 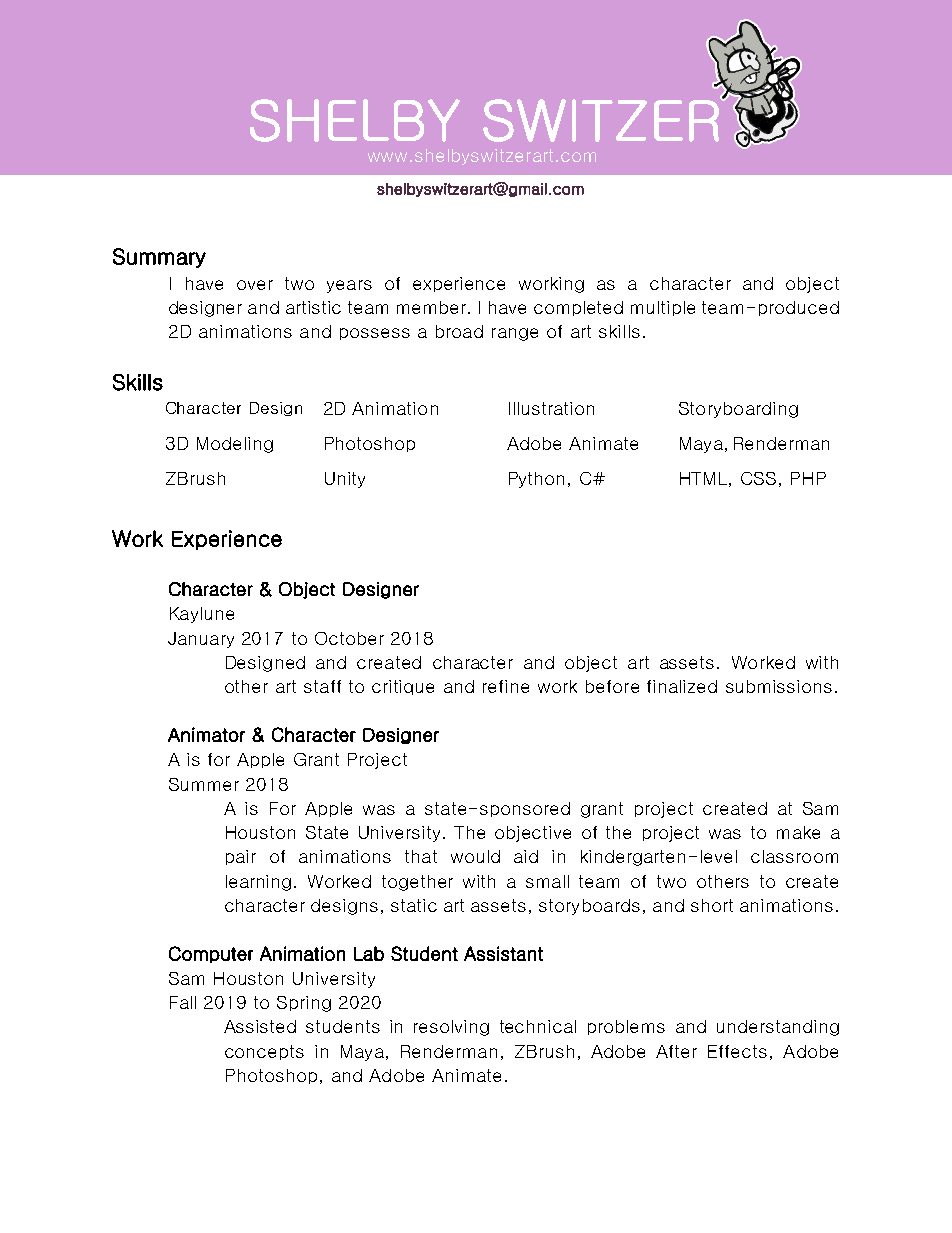 What do you see at coordinates (260, 1026) in the screenshot?
I see `Assisted` at bounding box center [260, 1026].
